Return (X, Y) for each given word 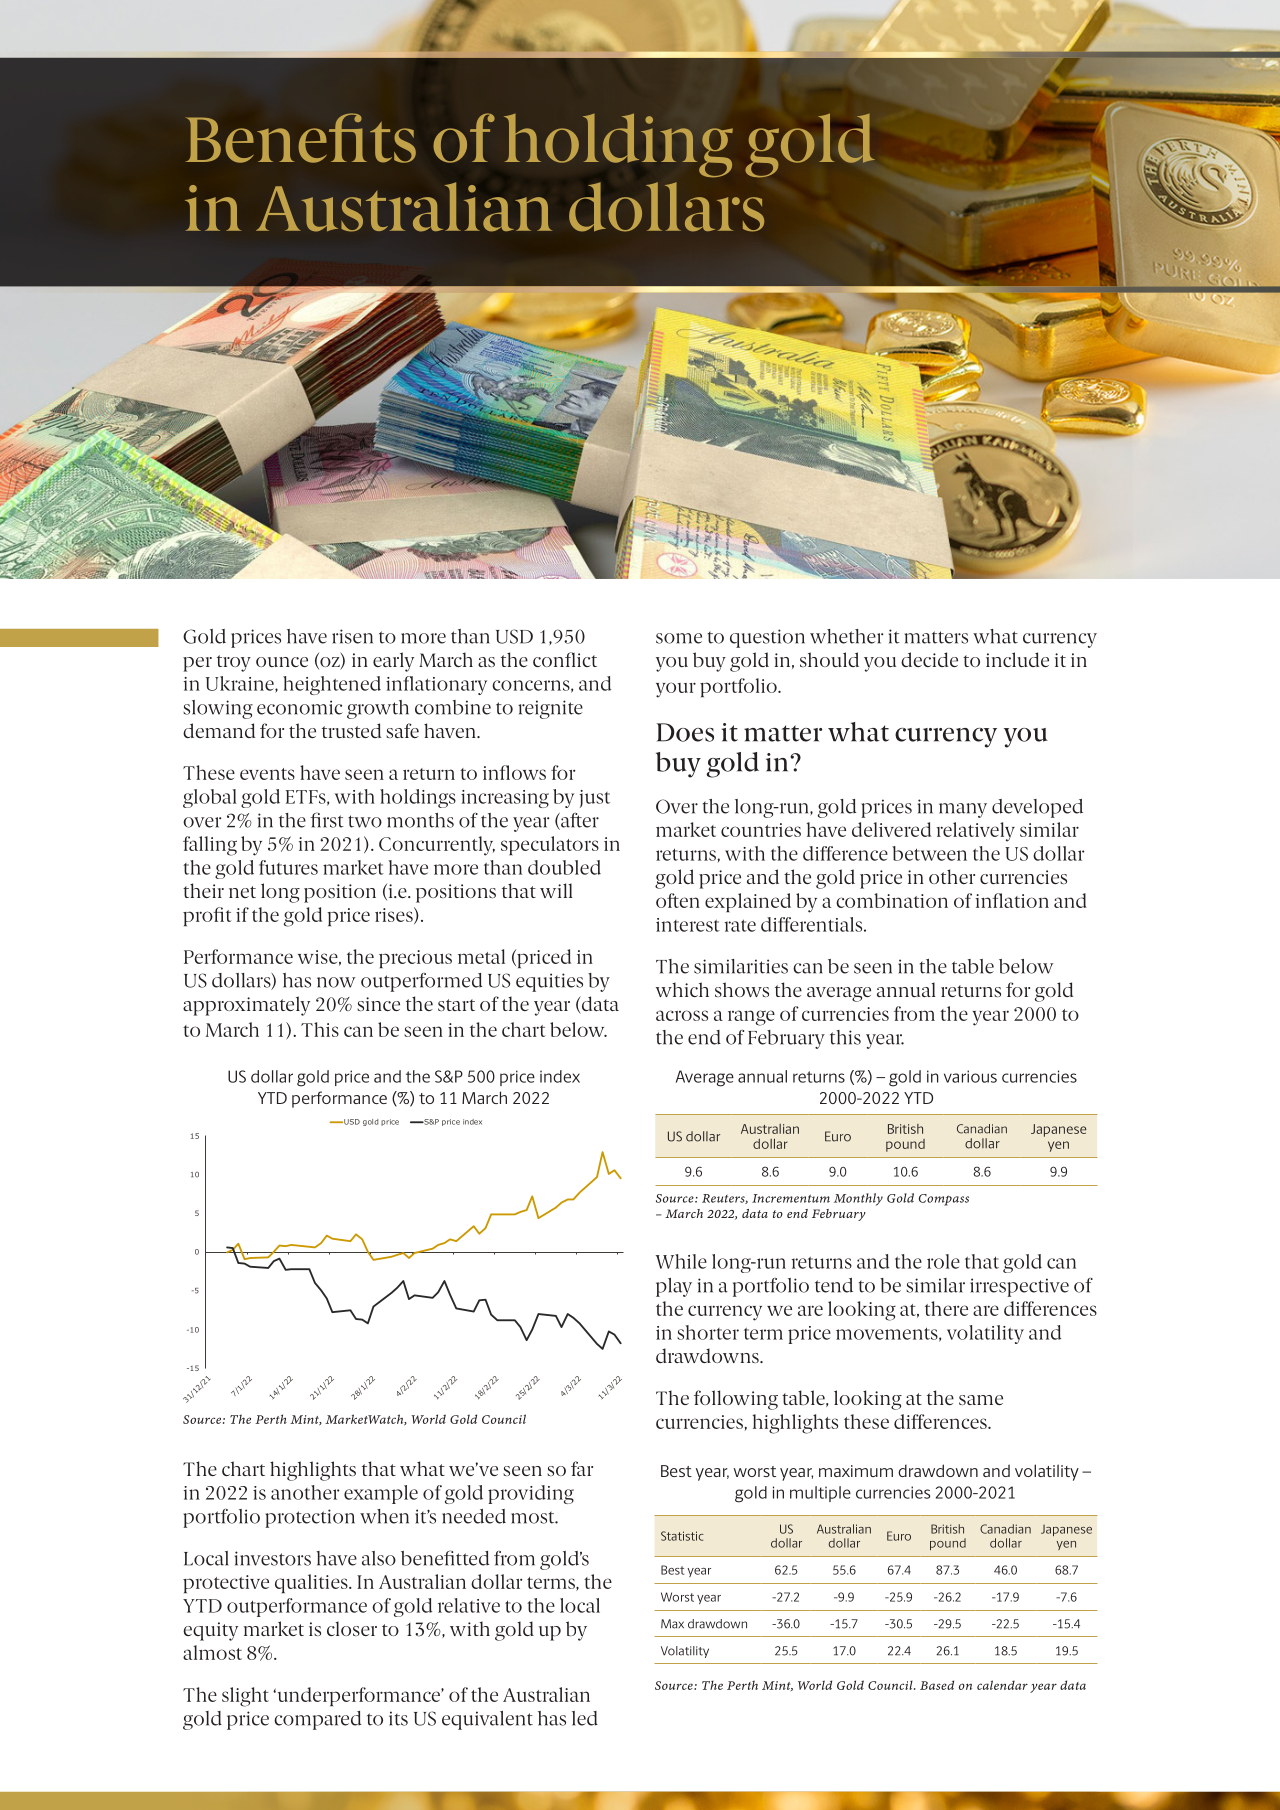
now (336, 982)
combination (892, 900)
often (678, 900)
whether (846, 636)
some (679, 638)
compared (317, 1720)
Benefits (301, 138)
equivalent (487, 1720)
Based (937, 1685)
